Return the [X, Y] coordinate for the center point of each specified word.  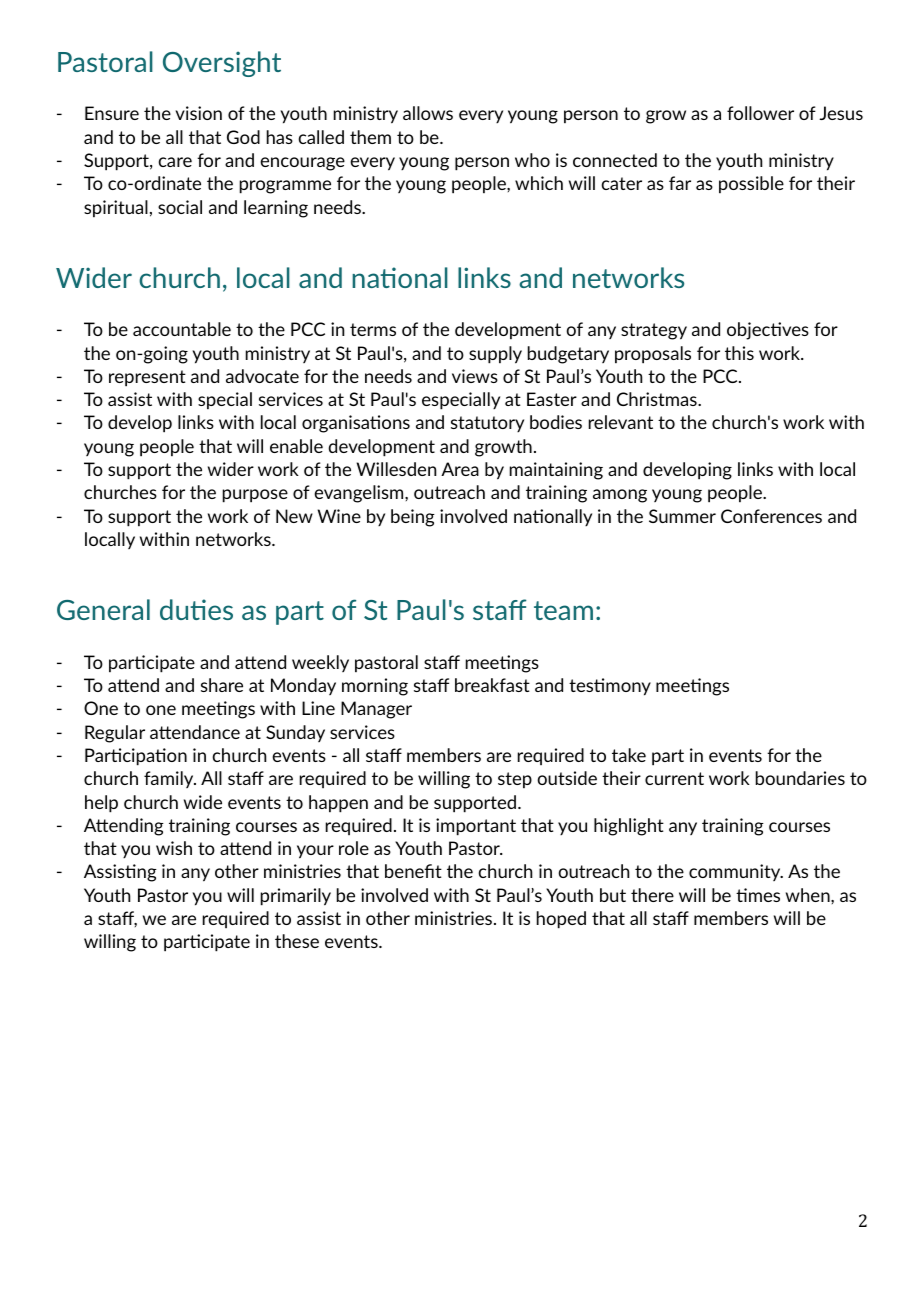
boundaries [800, 778]
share [222, 685]
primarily [296, 897]
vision [198, 113]
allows [428, 113]
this [739, 353]
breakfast [492, 685]
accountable [182, 329]
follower [760, 113]
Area [460, 469]
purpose [255, 496]
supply [495, 355]
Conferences [771, 516]
